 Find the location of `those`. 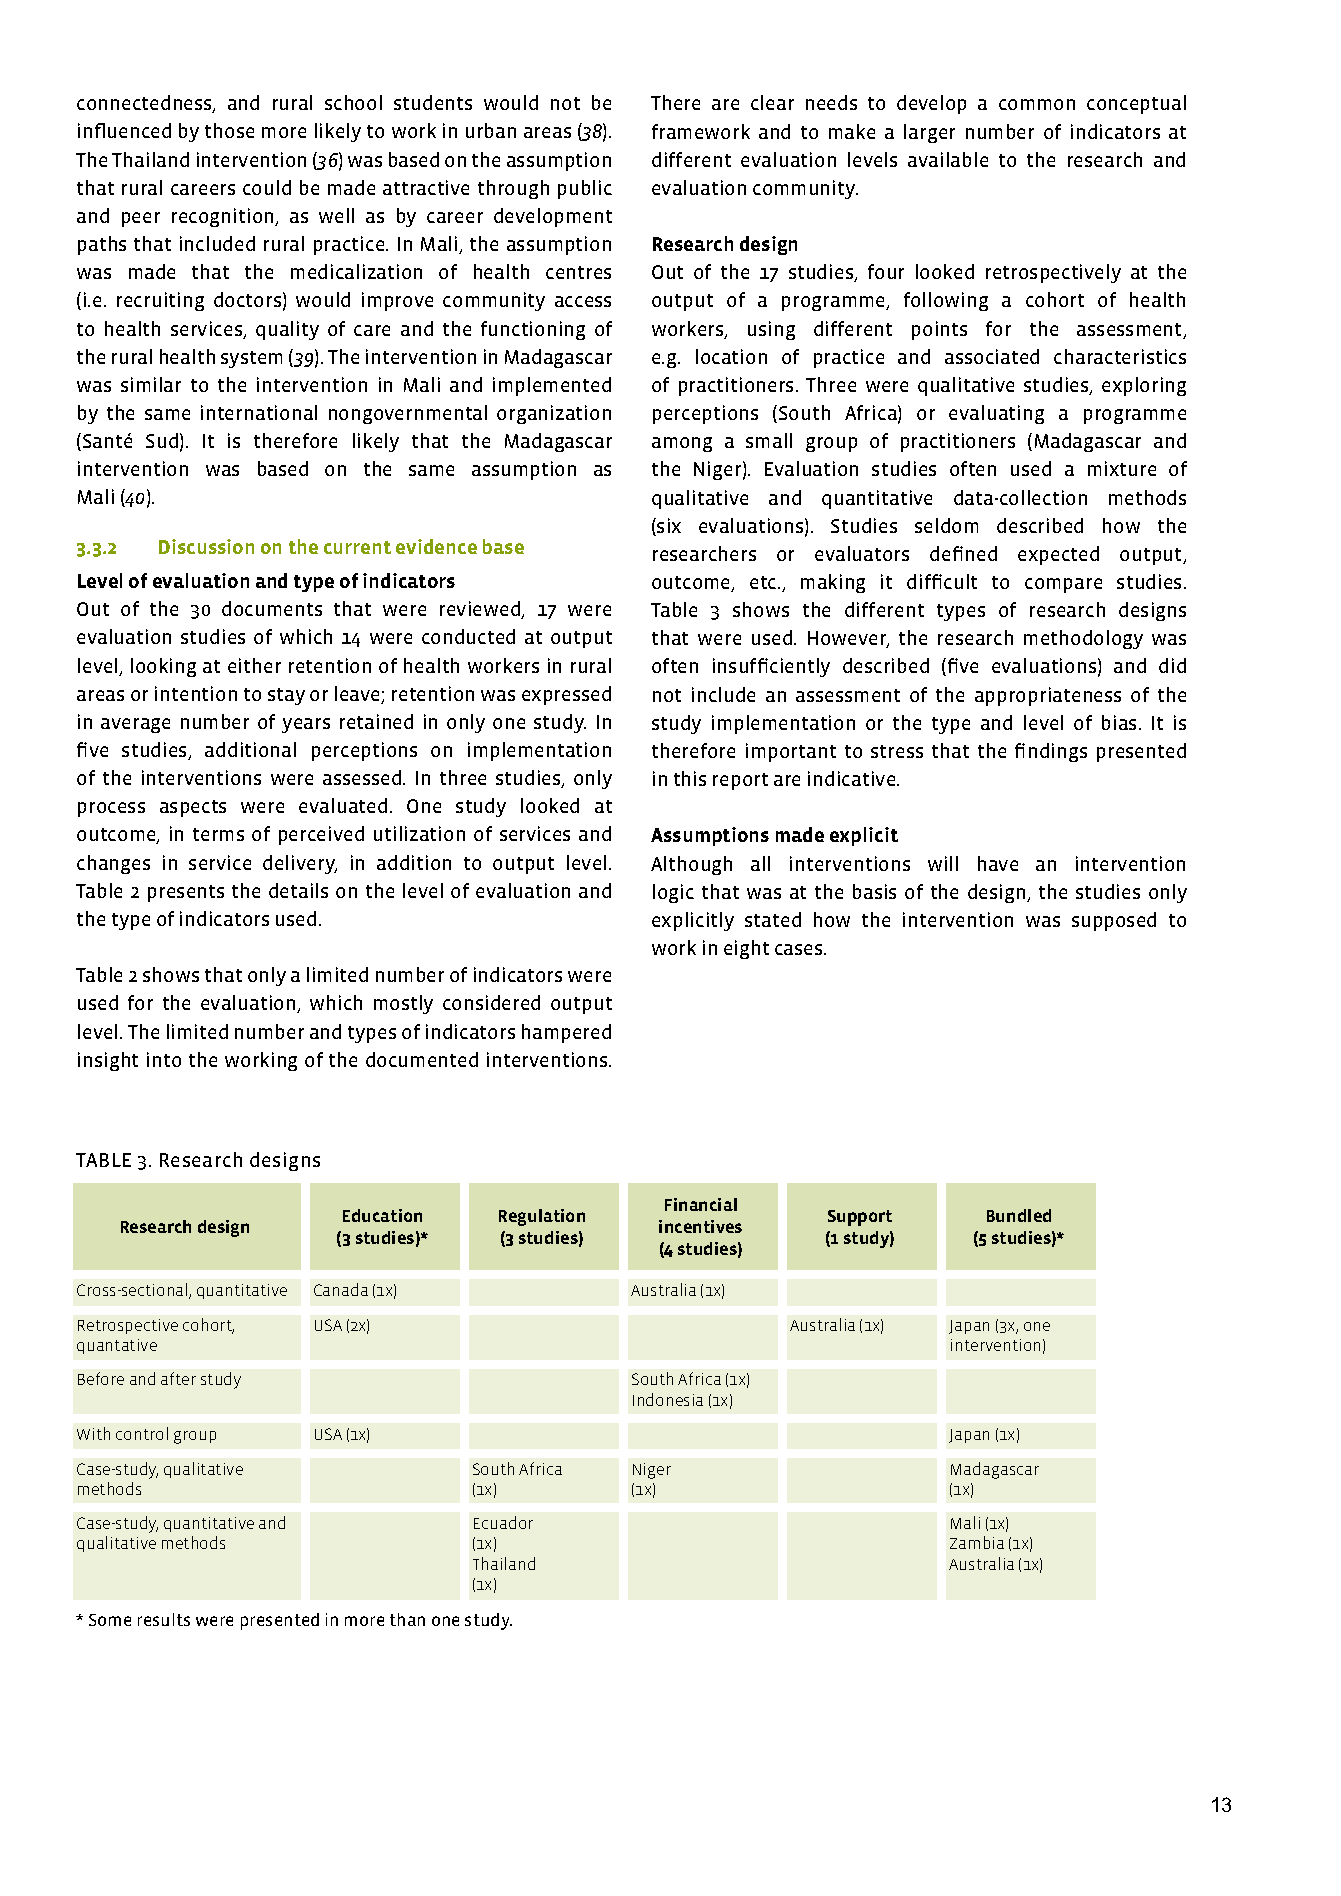

those is located at coordinates (229, 130).
